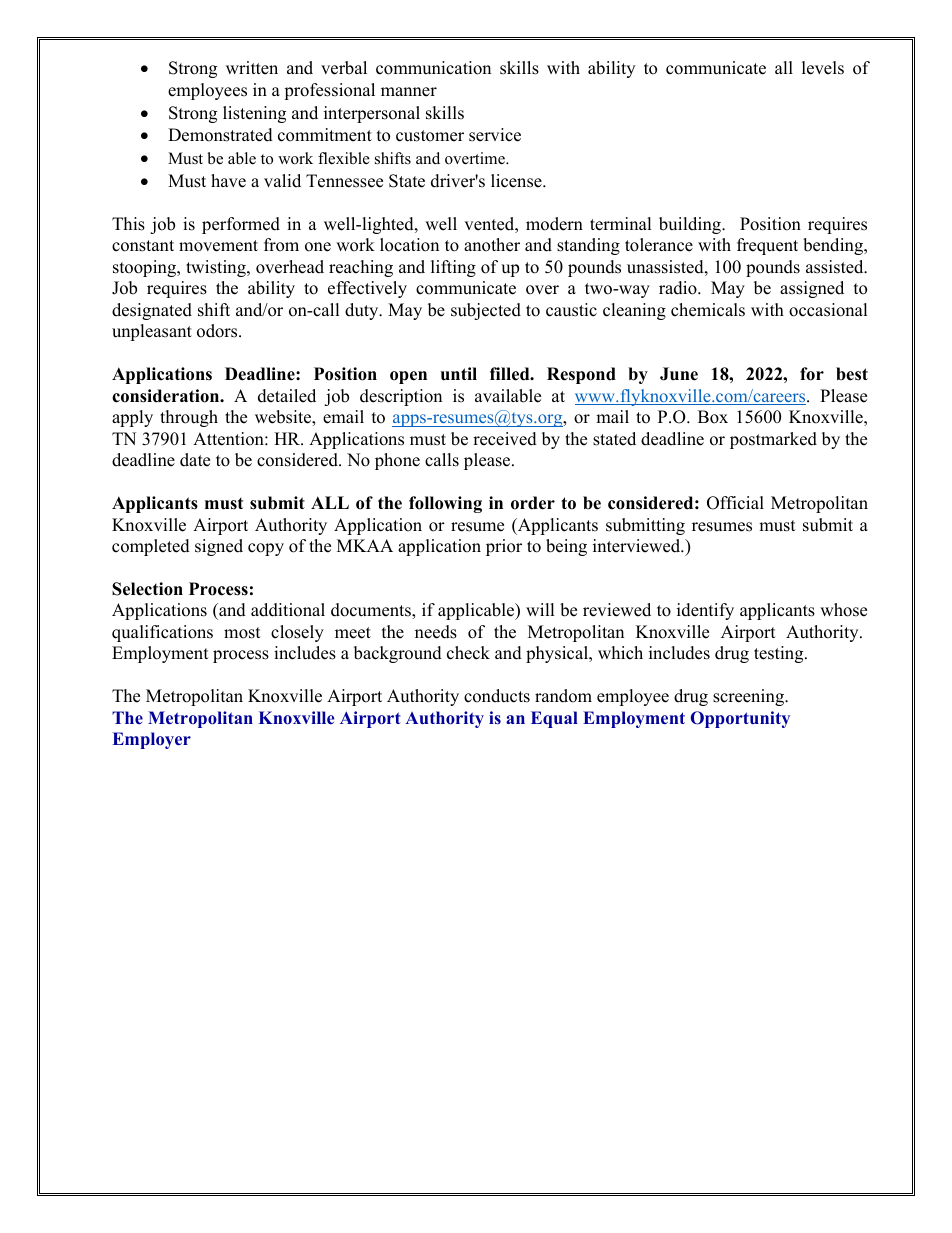 This document has height=1233, width=952. Describe the element at coordinates (735, 503) in the document. I see `Official` at that location.
